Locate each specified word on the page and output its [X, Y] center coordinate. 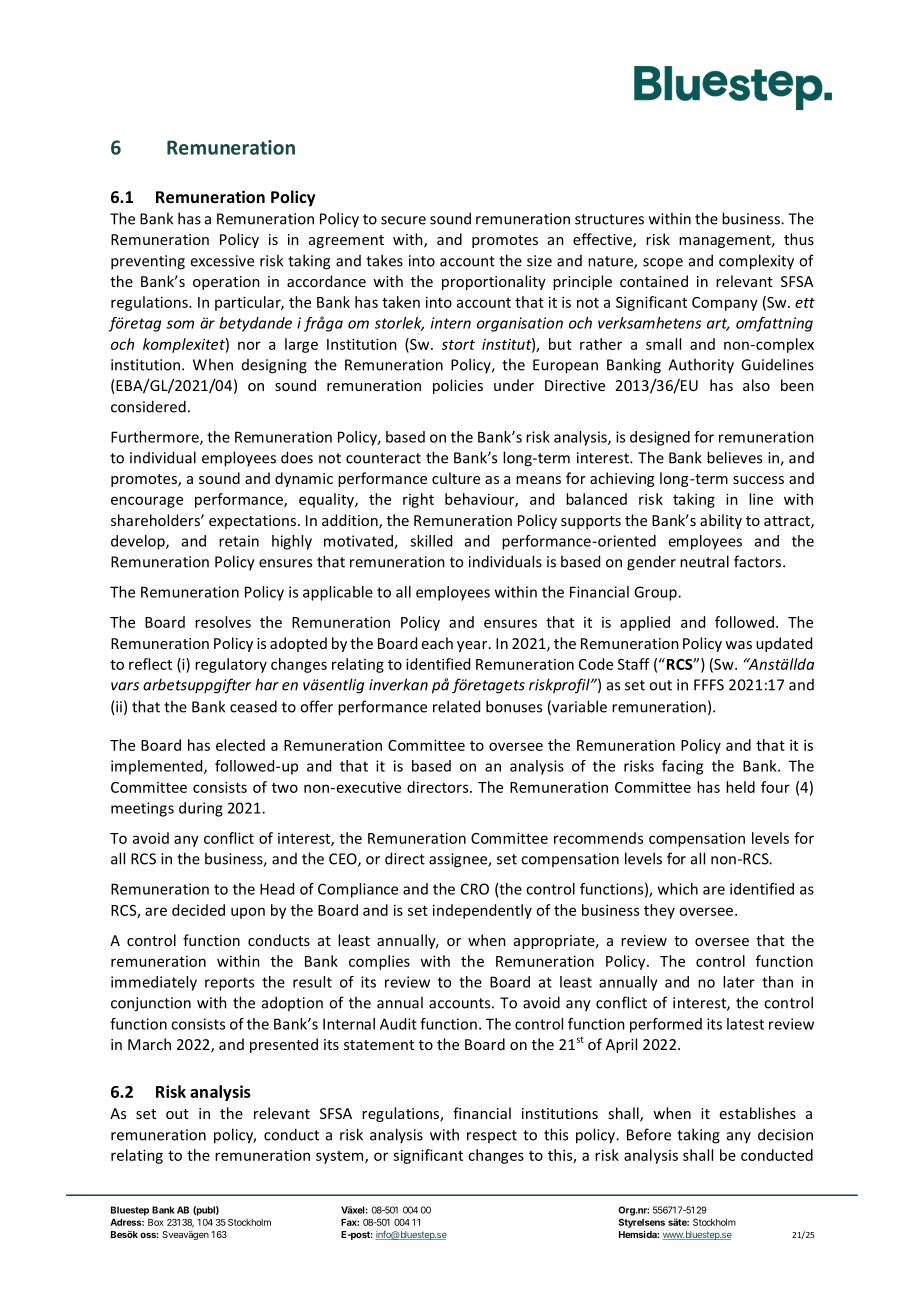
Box [156, 1222]
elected [240, 745]
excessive [222, 261]
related [456, 706]
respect [492, 1136]
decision [785, 1134]
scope [663, 264]
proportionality [494, 282]
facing [682, 767]
